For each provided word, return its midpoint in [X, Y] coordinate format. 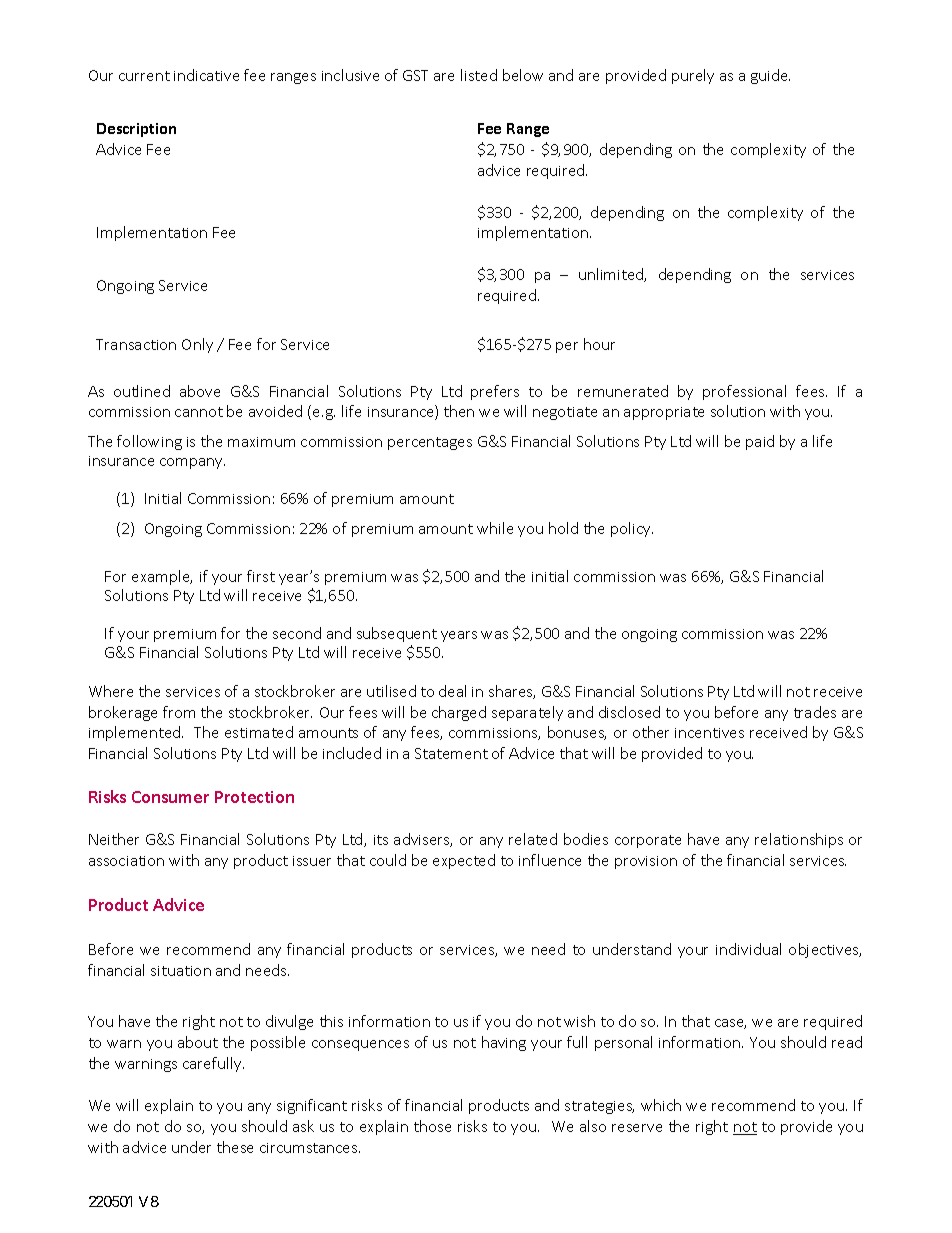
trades [815, 712]
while [495, 528]
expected [464, 861]
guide [770, 76]
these [235, 1147]
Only [197, 345]
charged [459, 713]
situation [181, 971]
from [179, 712]
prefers [495, 392]
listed [479, 75]
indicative [206, 75]
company [192, 463]
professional [744, 392]
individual [748, 949]
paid [760, 442]
